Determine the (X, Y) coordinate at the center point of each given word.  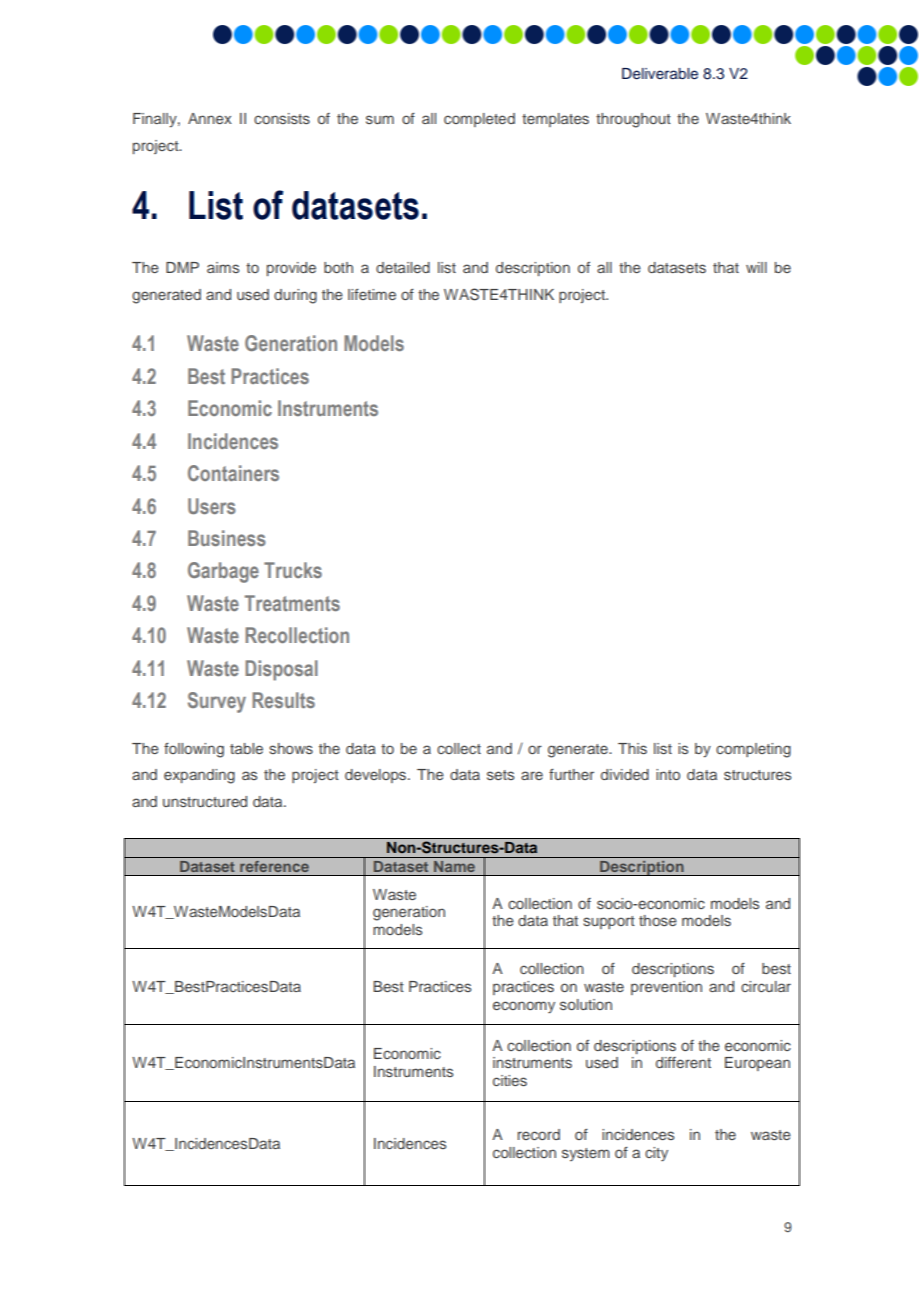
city (656, 1154)
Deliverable (660, 74)
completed (479, 120)
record (539, 1134)
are (532, 775)
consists (282, 118)
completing (753, 750)
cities (510, 1080)
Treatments (292, 603)
